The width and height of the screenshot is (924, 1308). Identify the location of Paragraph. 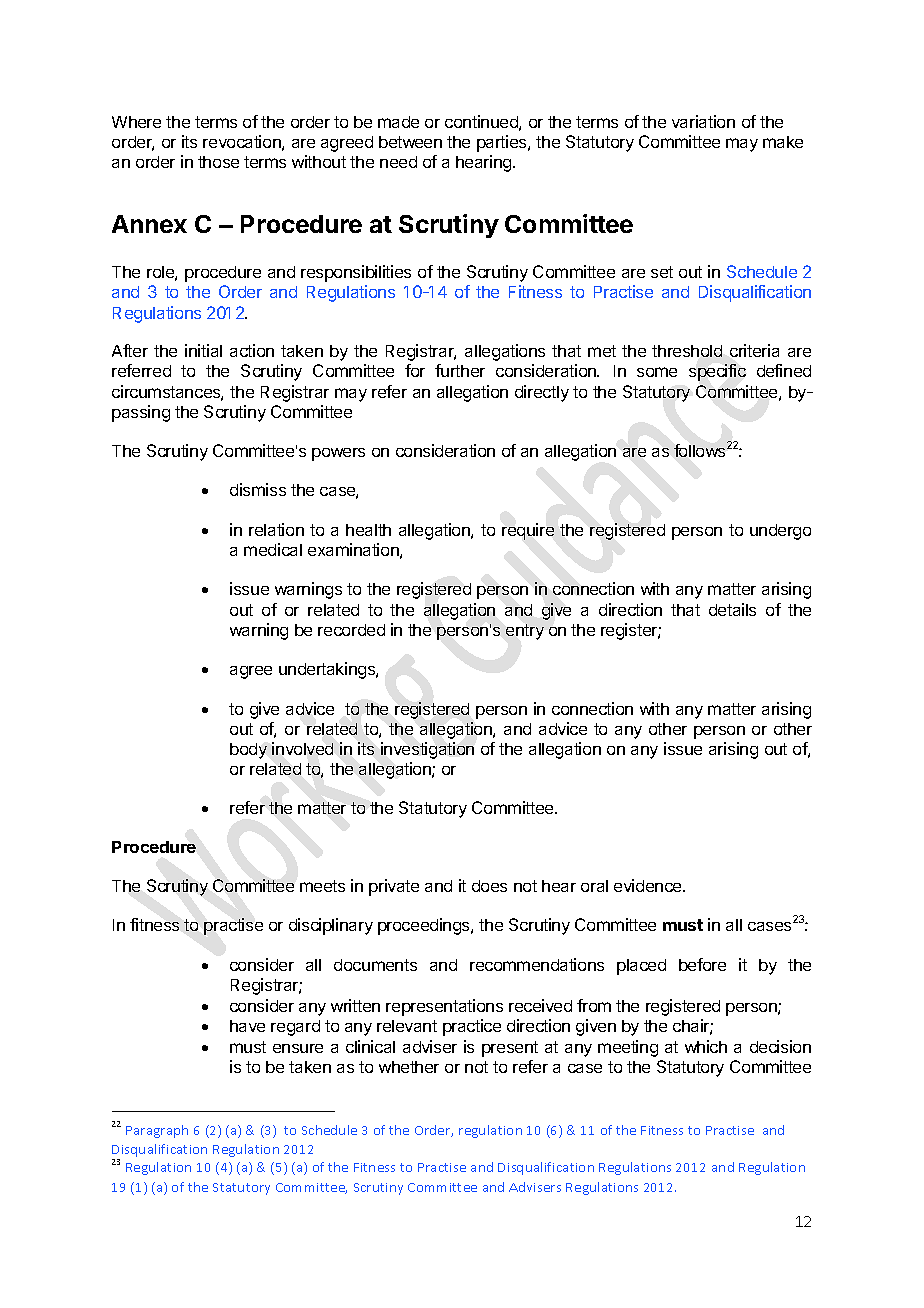
(157, 1131).
